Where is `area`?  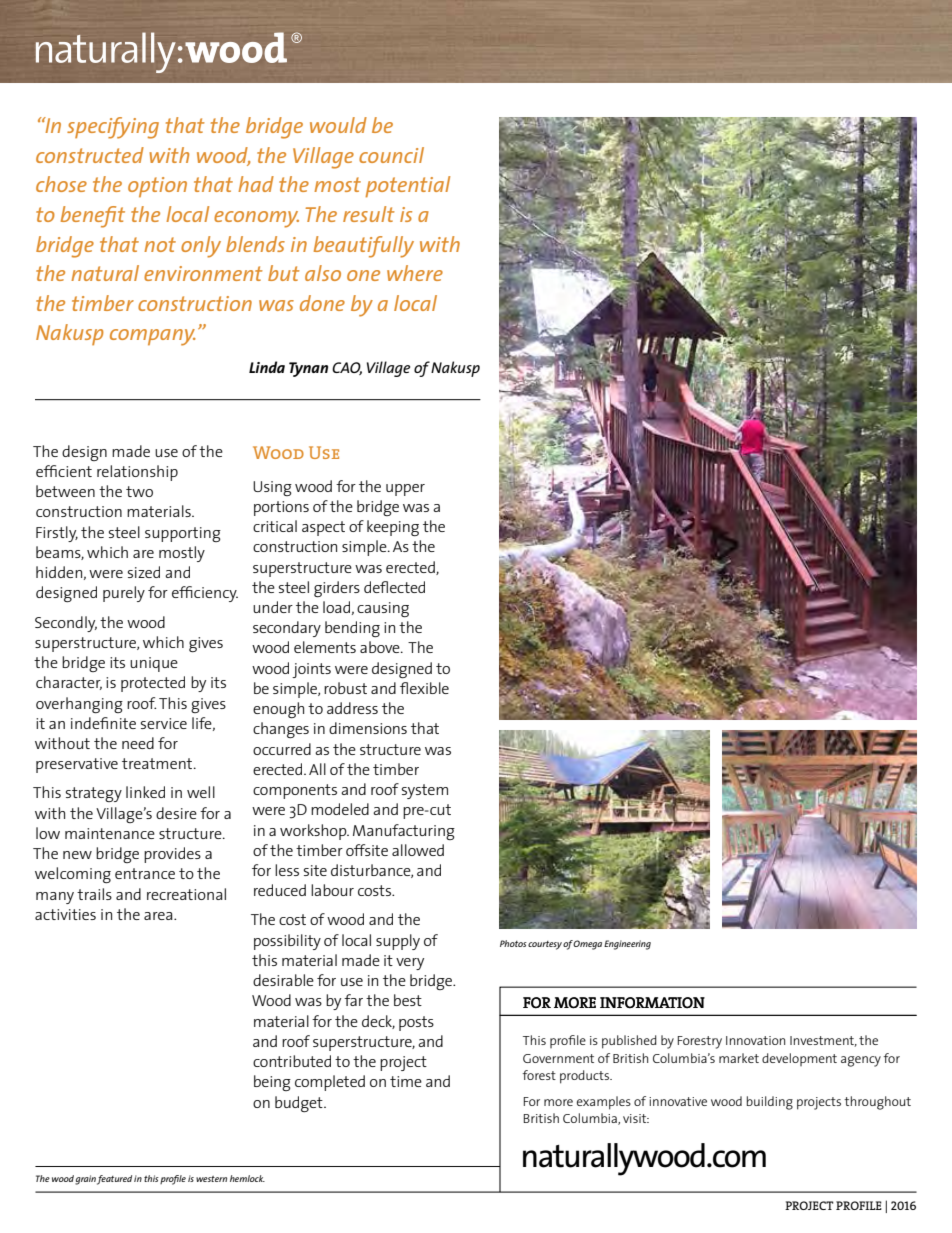 area is located at coordinates (159, 916).
